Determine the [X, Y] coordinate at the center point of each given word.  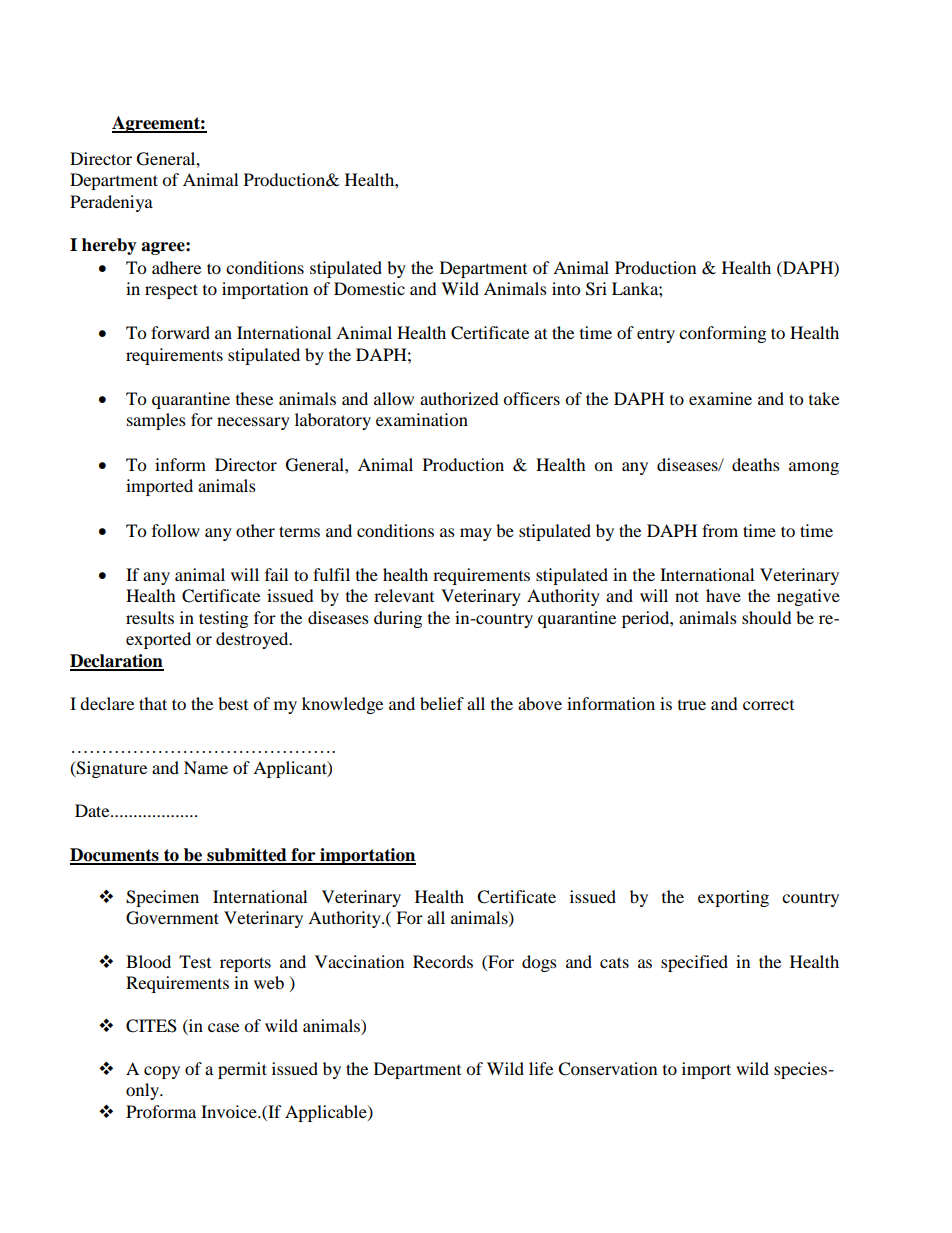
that [153, 703]
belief [442, 703]
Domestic [369, 288]
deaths [756, 464]
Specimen [162, 898]
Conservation [607, 1069]
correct [768, 705]
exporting [733, 898]
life [541, 1068]
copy [162, 1072]
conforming [722, 334]
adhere [176, 267]
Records [443, 961]
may [476, 534]
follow [176, 530]
